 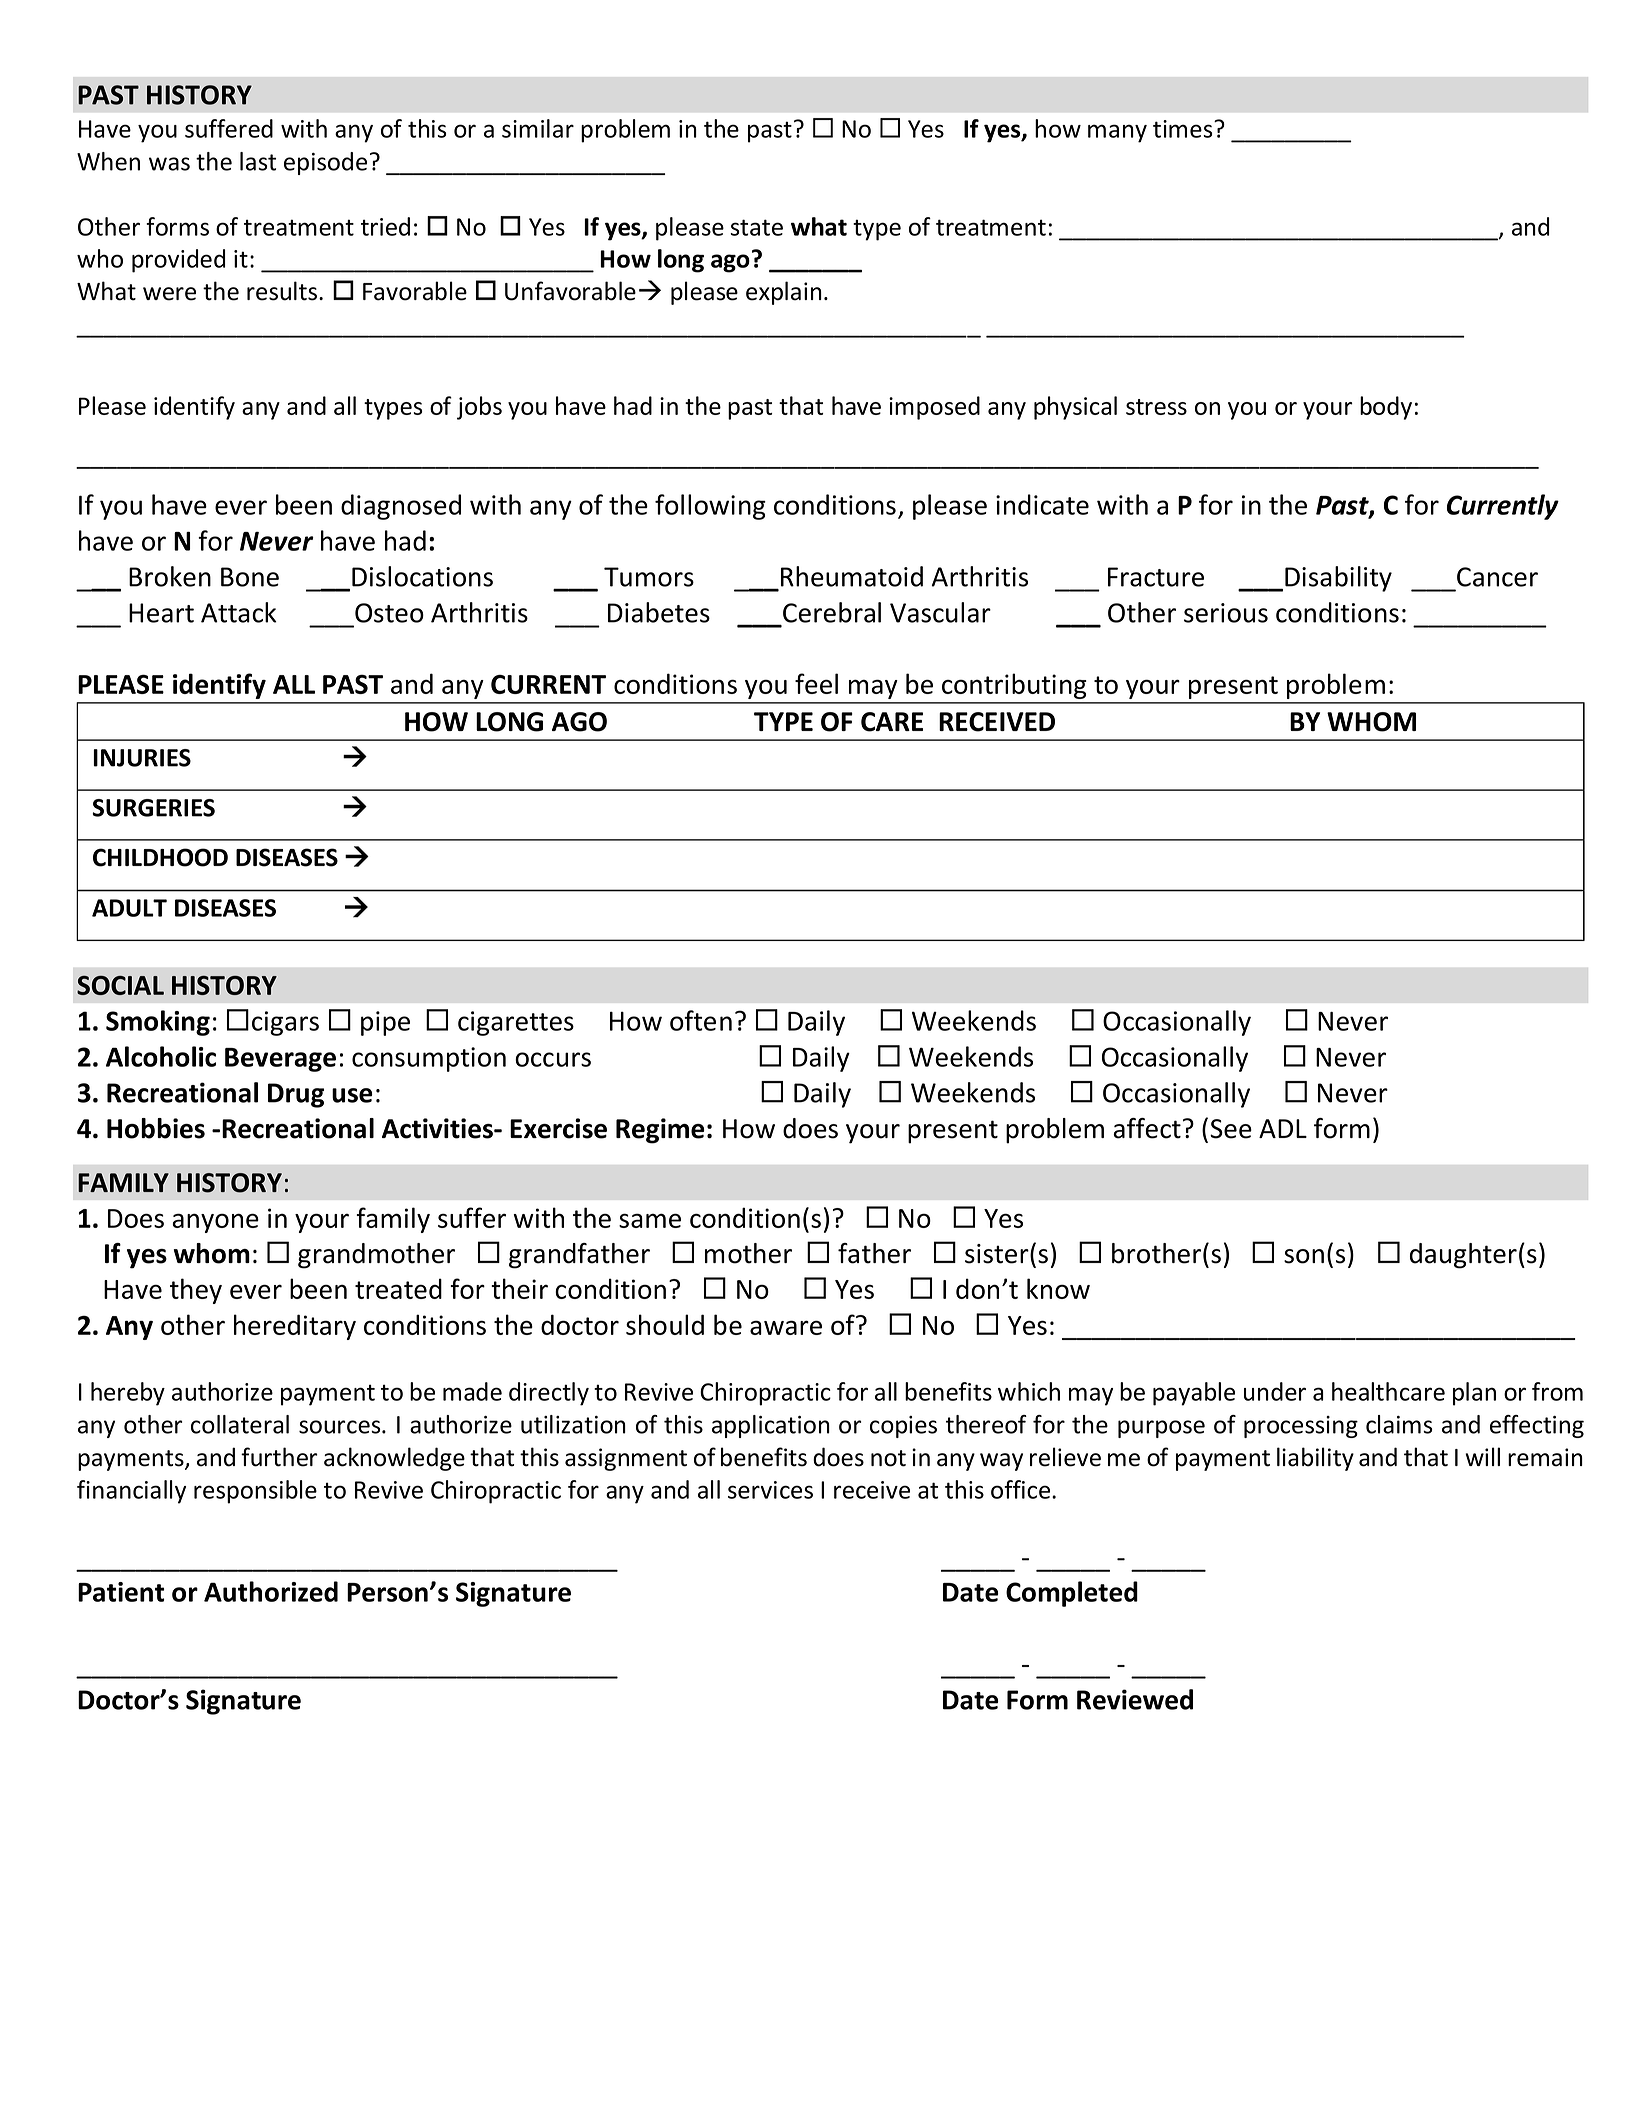 I want to click on last, so click(x=258, y=161).
